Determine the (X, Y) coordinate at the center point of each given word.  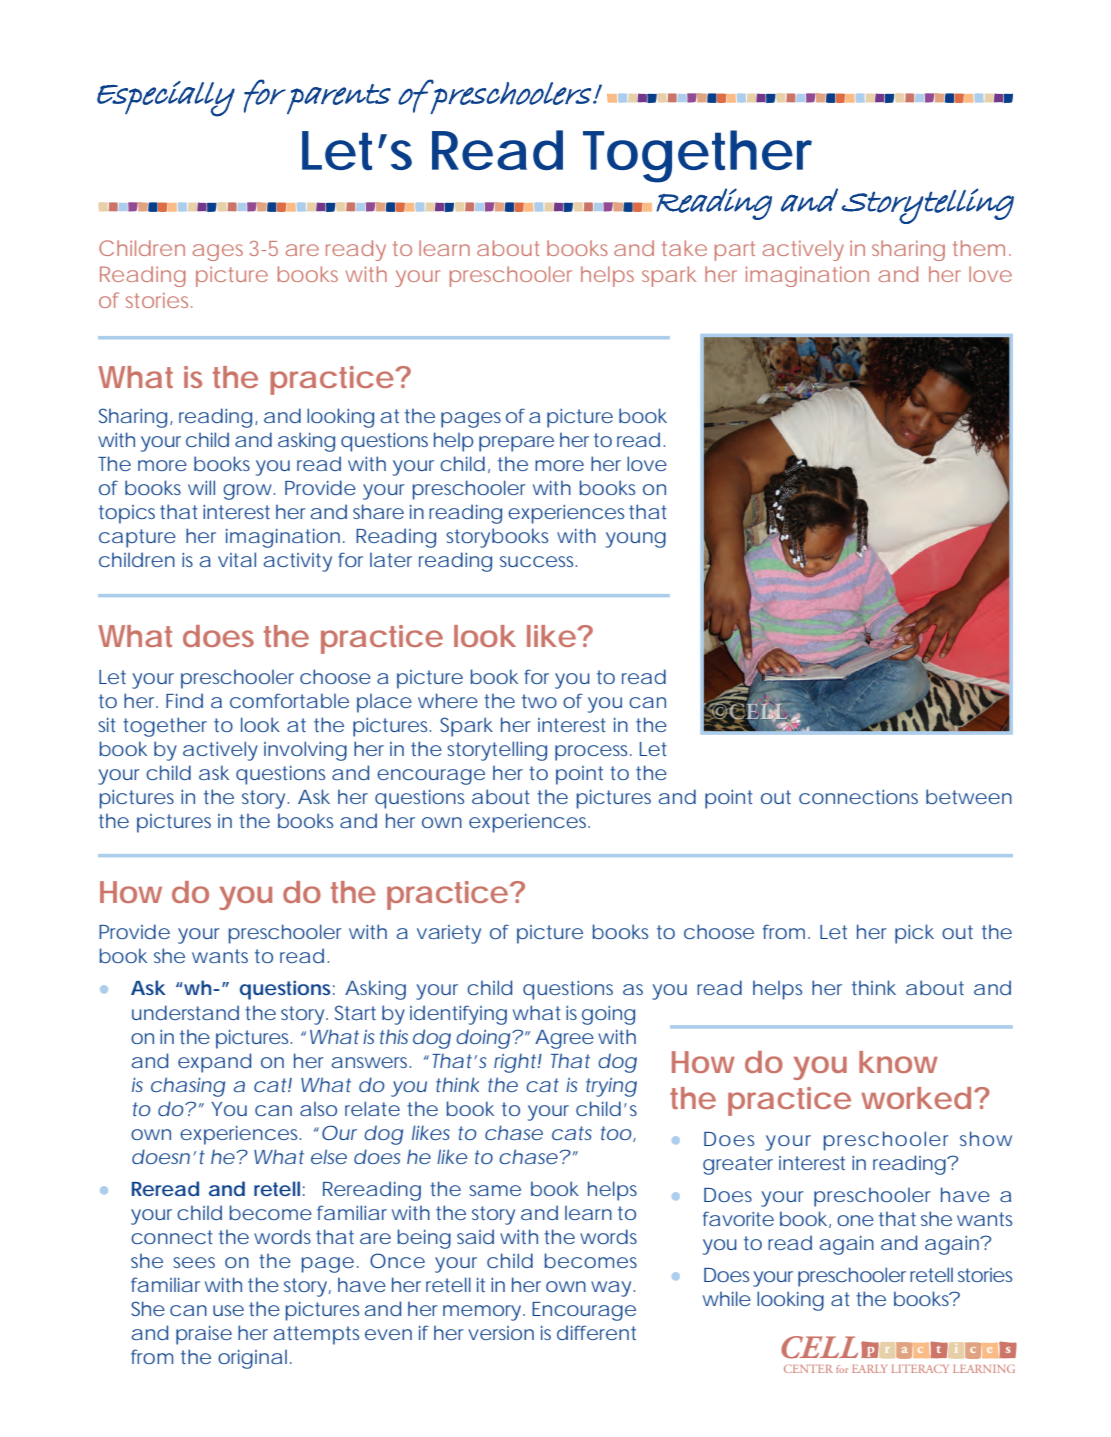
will (201, 487)
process (593, 753)
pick (914, 934)
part (735, 251)
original (252, 1359)
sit (107, 725)
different (596, 1332)
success (538, 561)
